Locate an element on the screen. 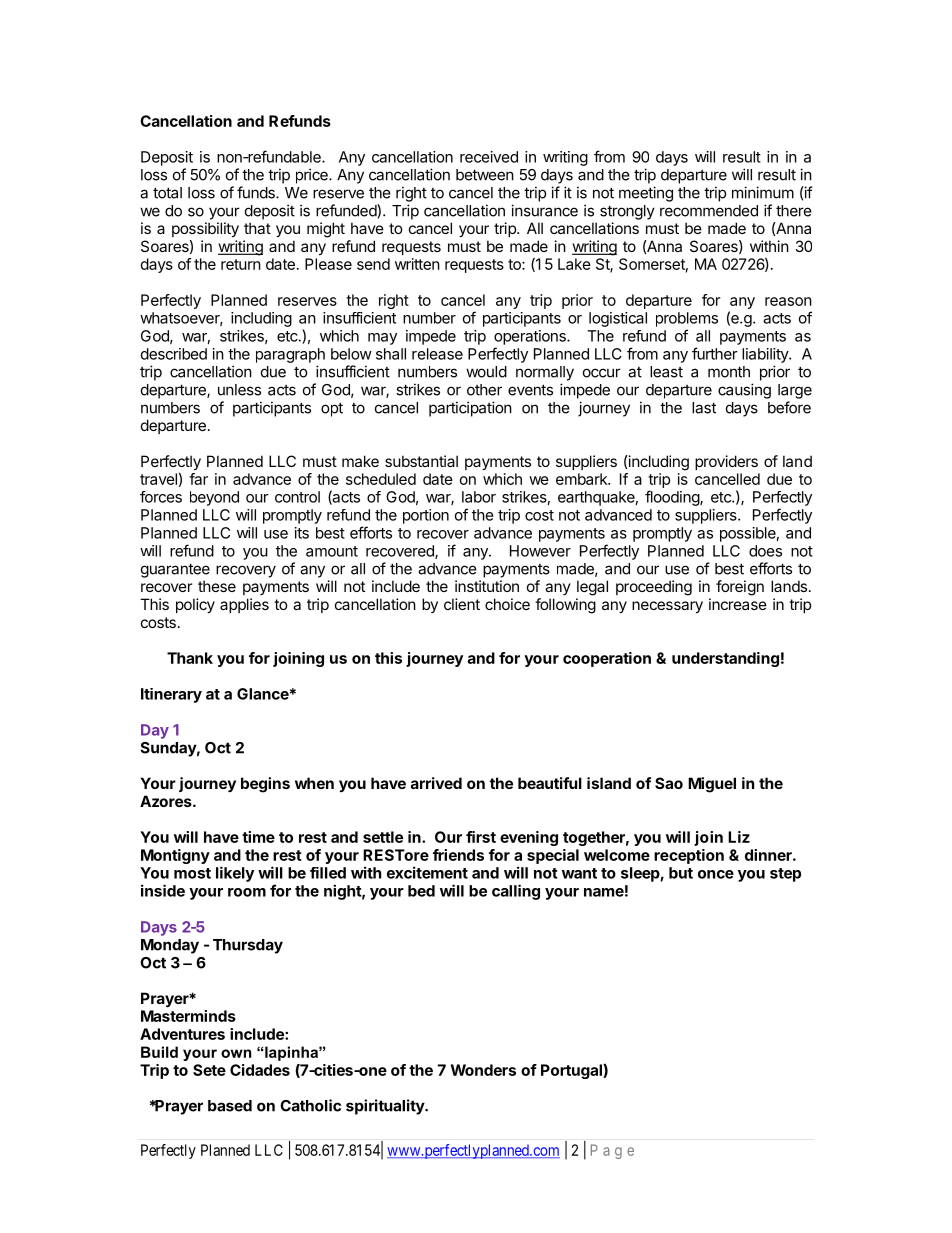 The height and width of the screenshot is (1233, 952). client is located at coordinates (462, 604).
